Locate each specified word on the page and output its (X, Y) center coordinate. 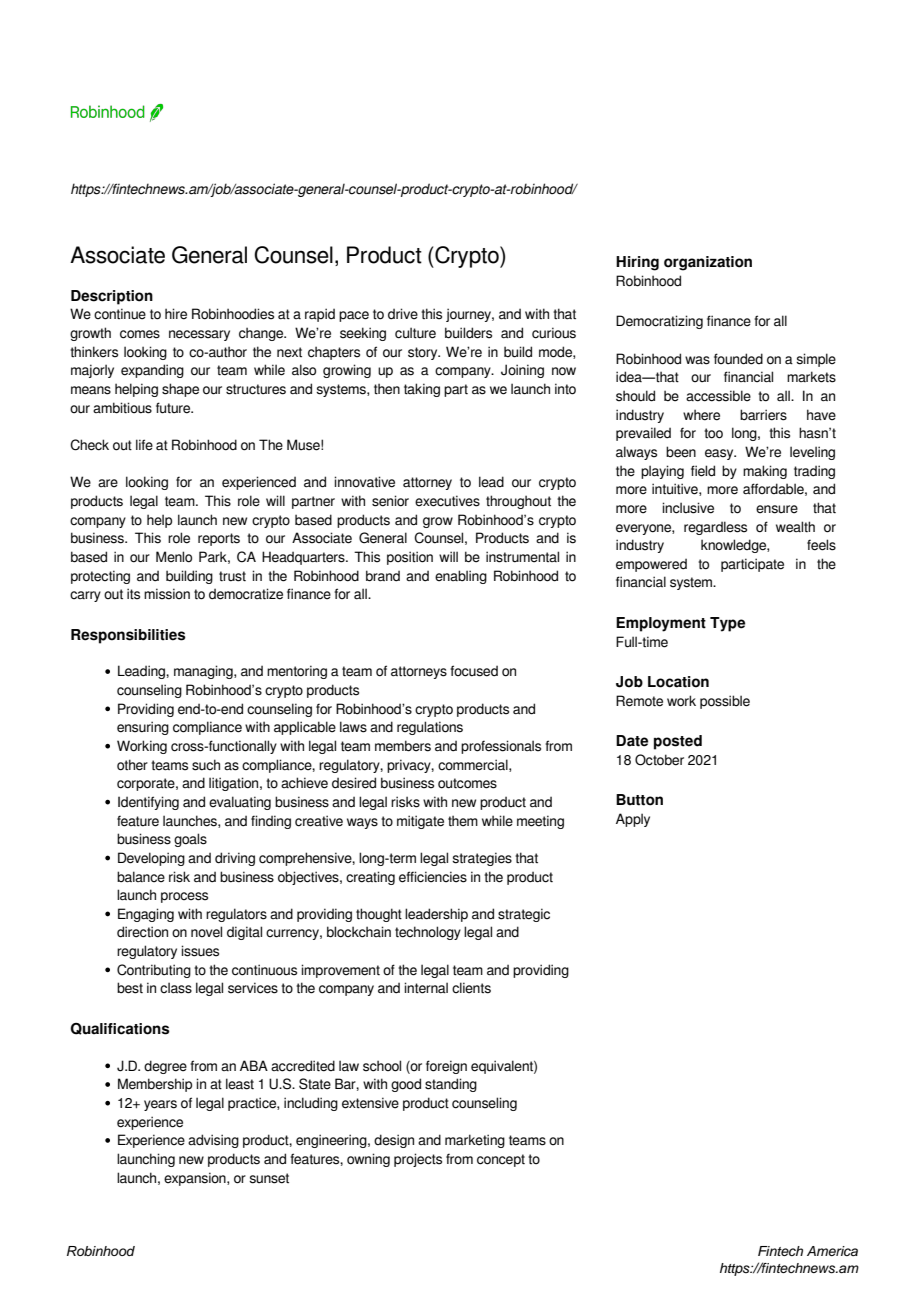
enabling (461, 577)
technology (428, 933)
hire (176, 314)
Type (727, 624)
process (184, 897)
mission (167, 594)
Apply (633, 820)
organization (708, 263)
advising (213, 1141)
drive (403, 314)
